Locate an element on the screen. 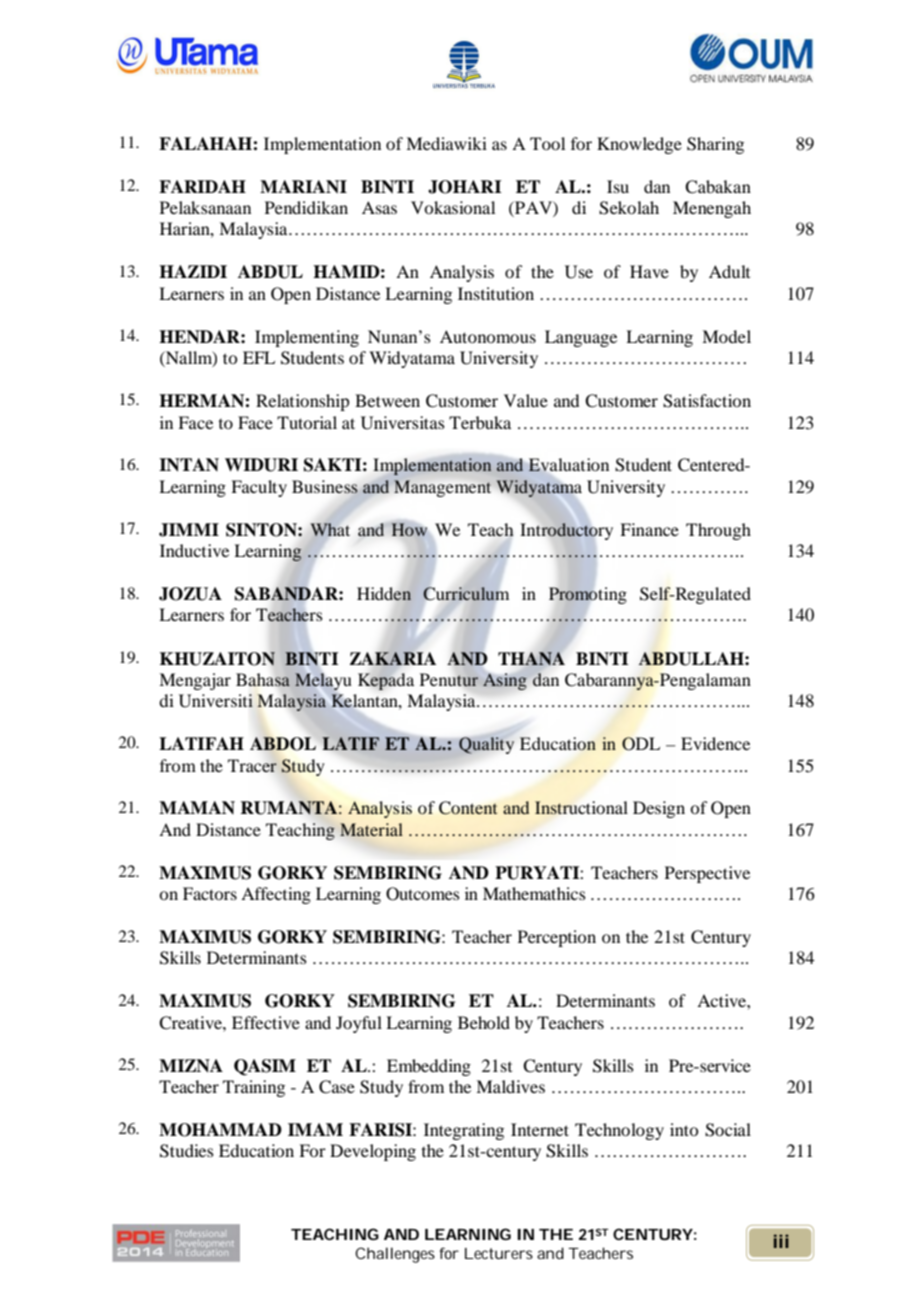  Management is located at coordinates (442, 488).
